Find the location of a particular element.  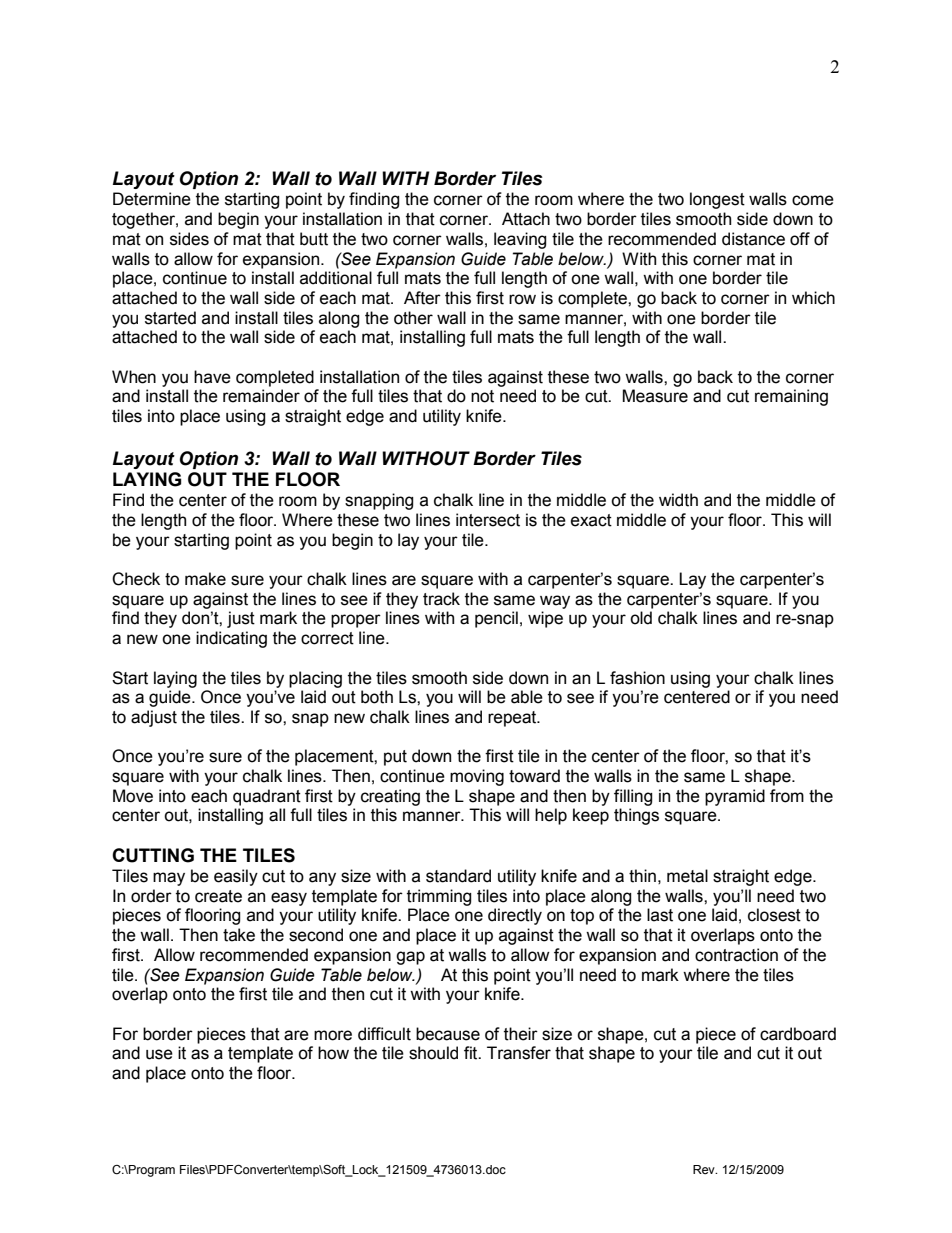

closest is located at coordinates (774, 915).
